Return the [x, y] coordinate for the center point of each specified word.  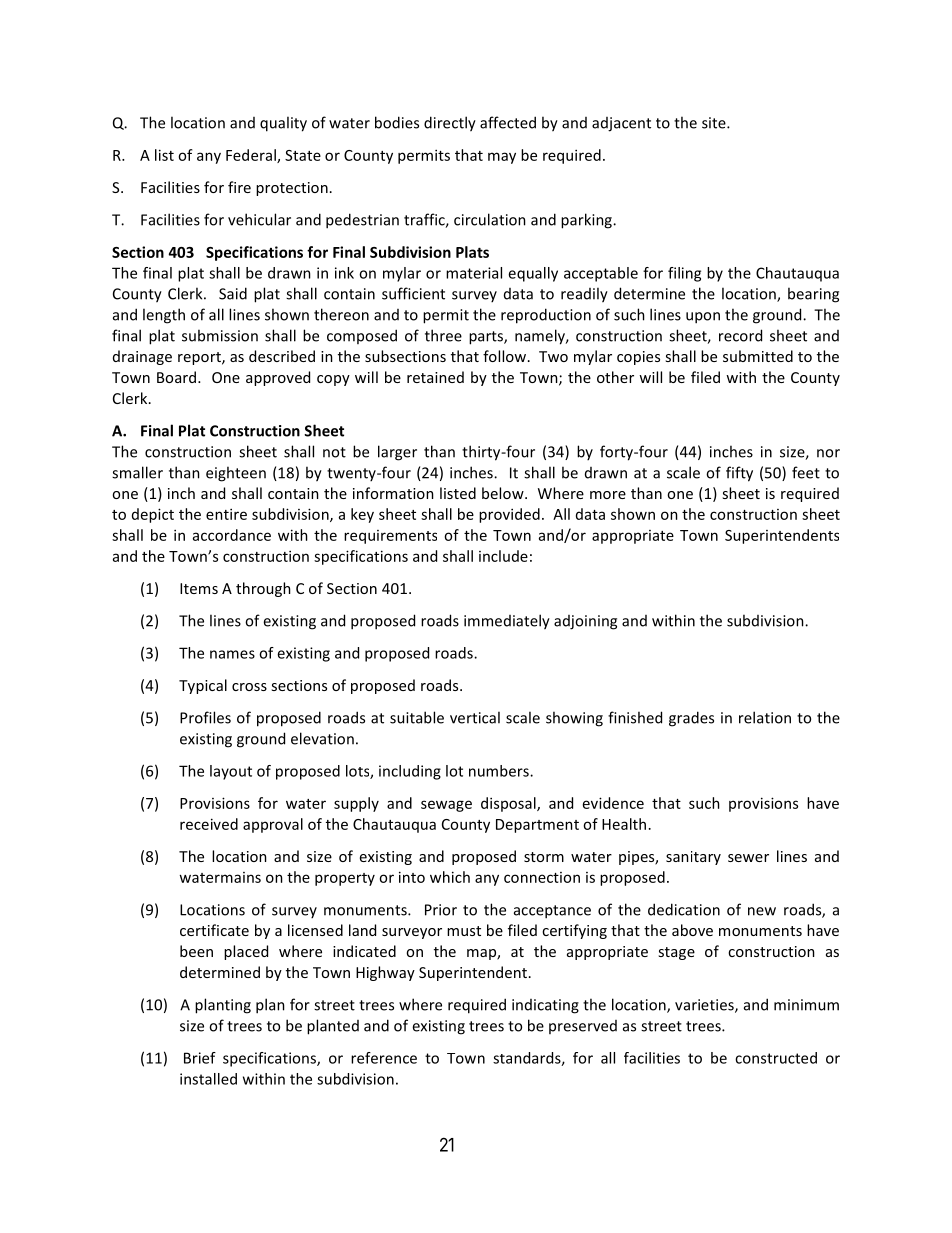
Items [199, 588]
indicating [545, 1006]
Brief [200, 1058]
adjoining [585, 622]
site [715, 123]
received [209, 824]
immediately [507, 622]
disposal [509, 804]
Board [176, 377]
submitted [758, 356]
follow [506, 356]
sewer [748, 858]
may [502, 158]
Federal [252, 156]
